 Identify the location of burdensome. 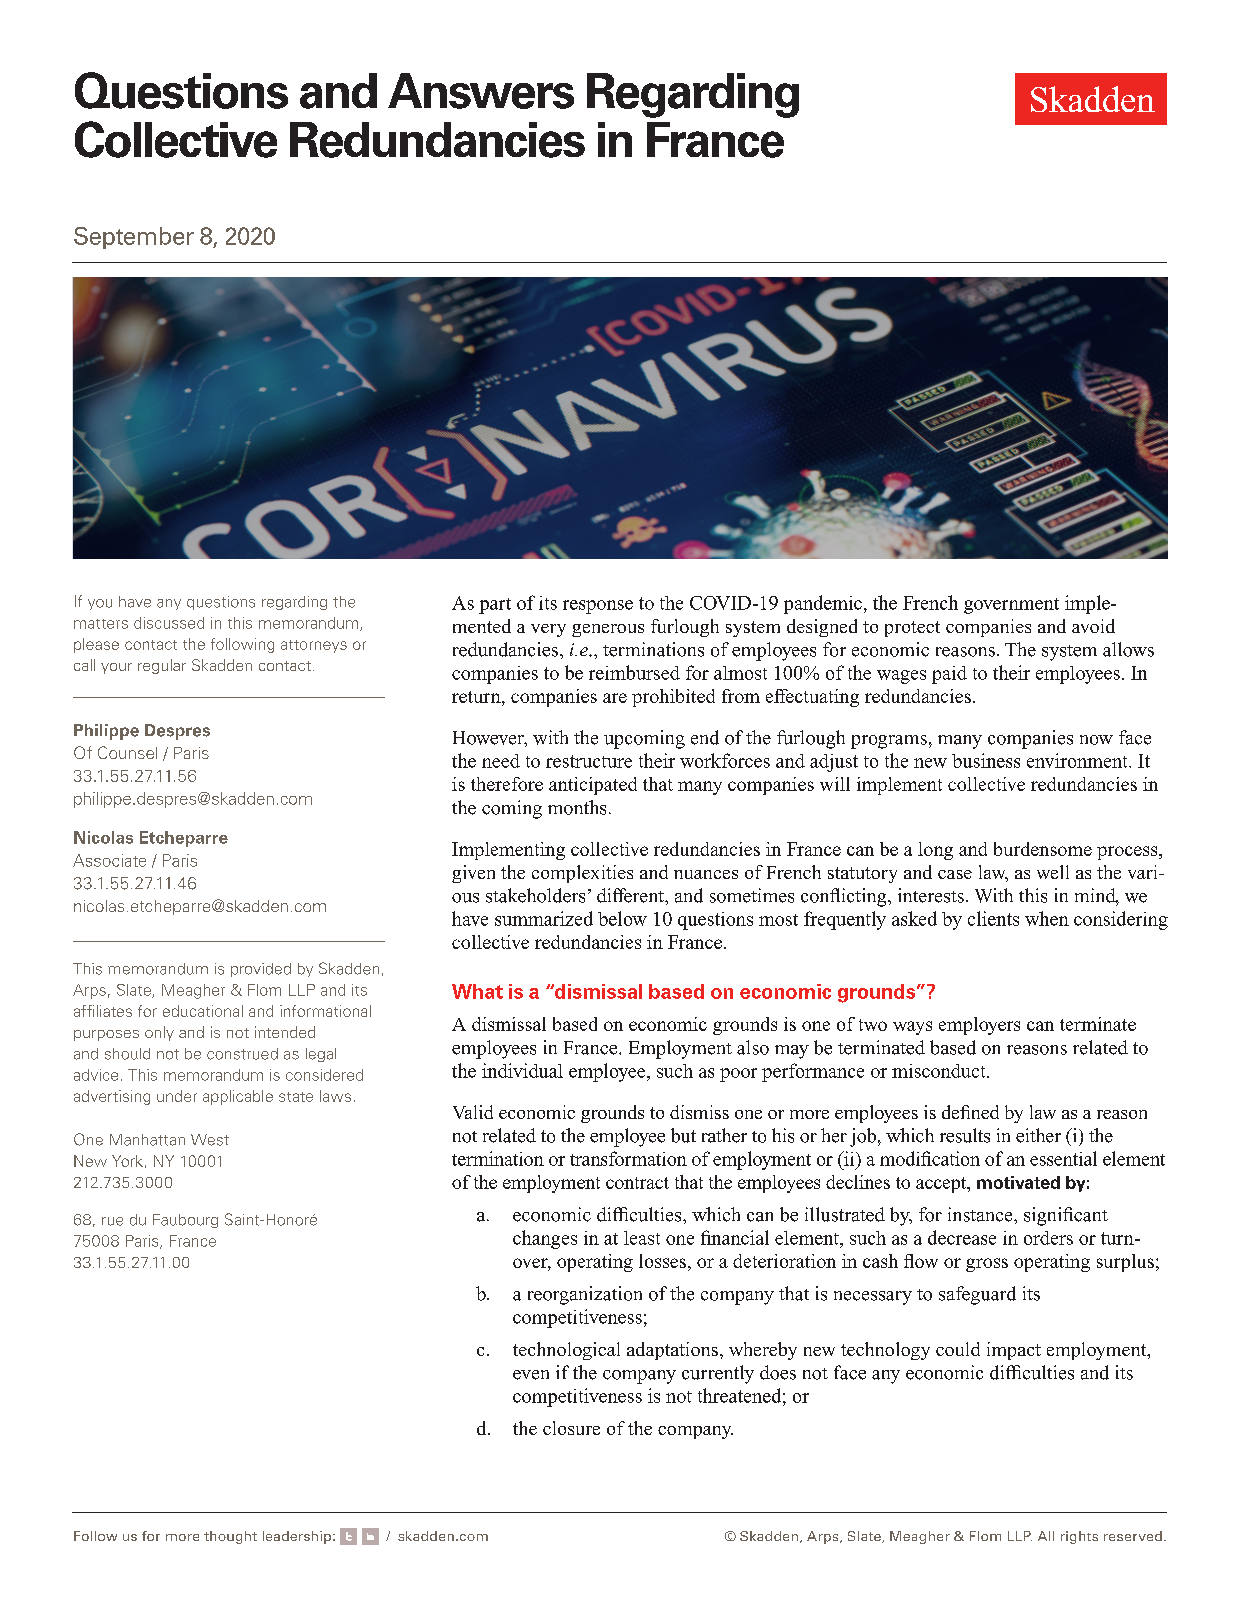
(1043, 849).
